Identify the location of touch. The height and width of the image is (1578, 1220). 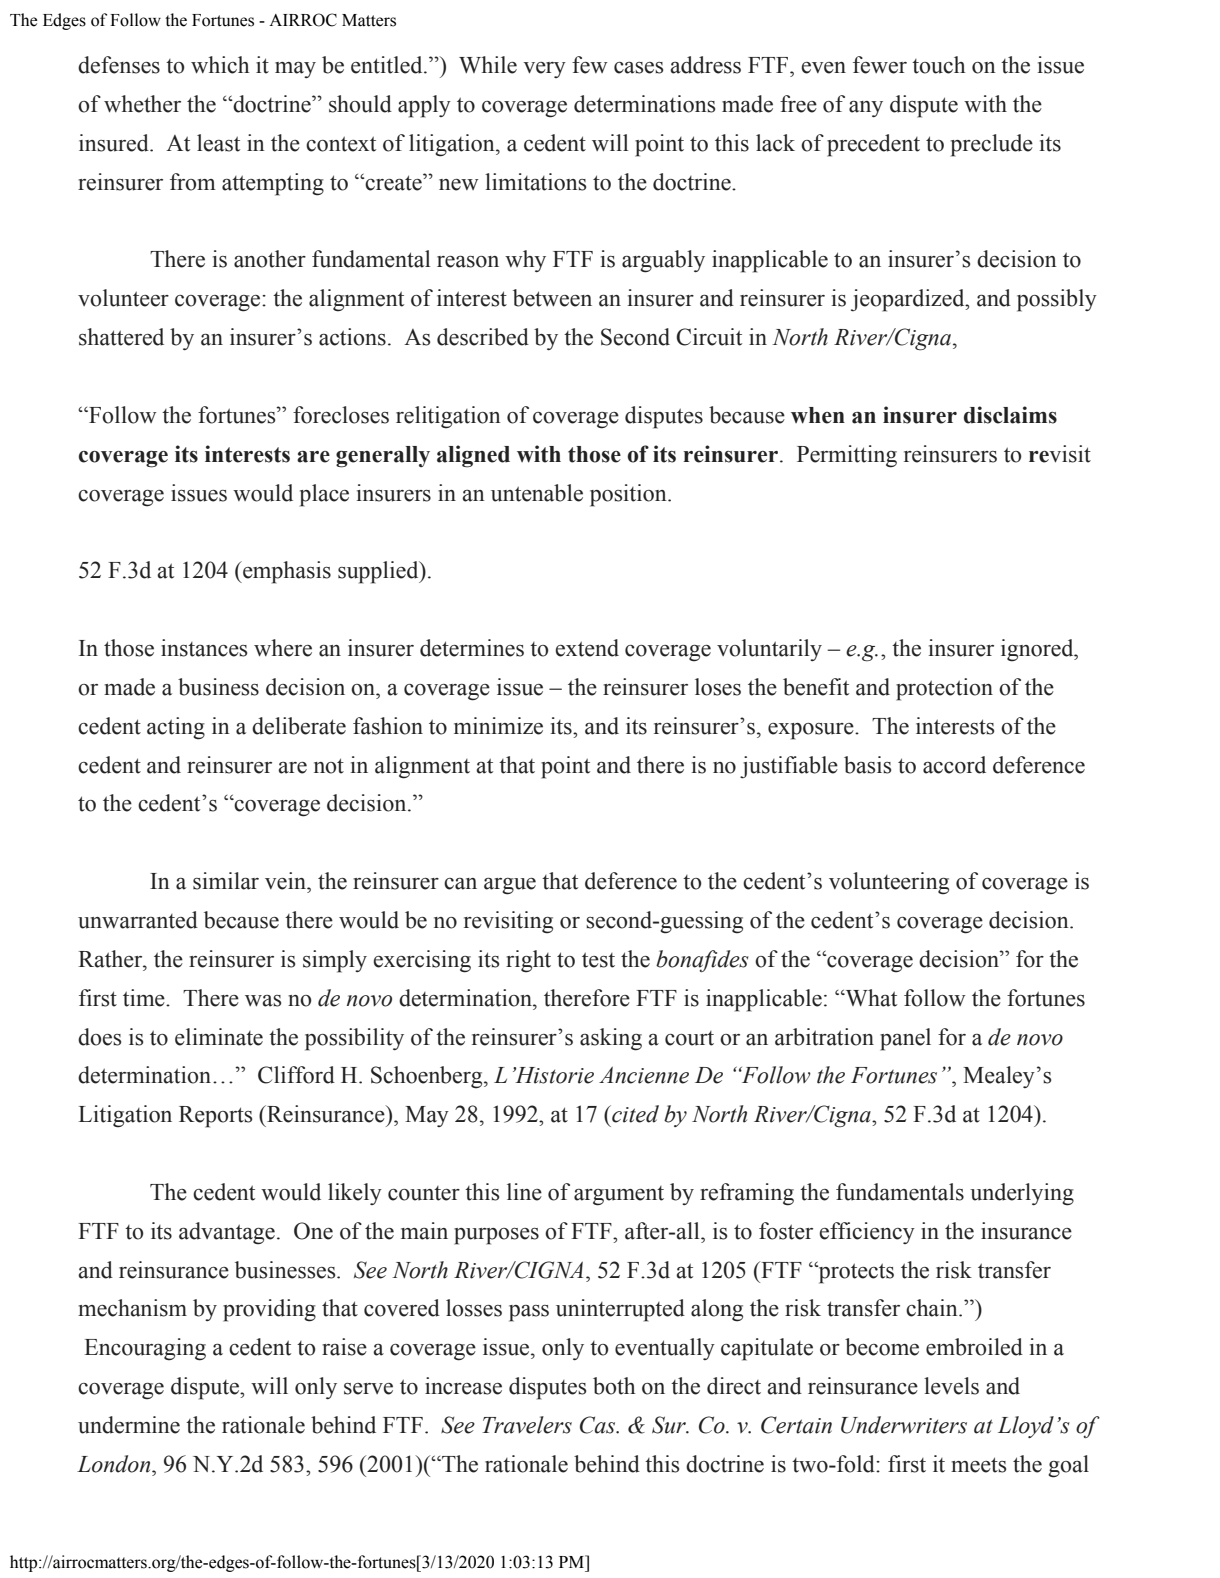
(938, 65).
